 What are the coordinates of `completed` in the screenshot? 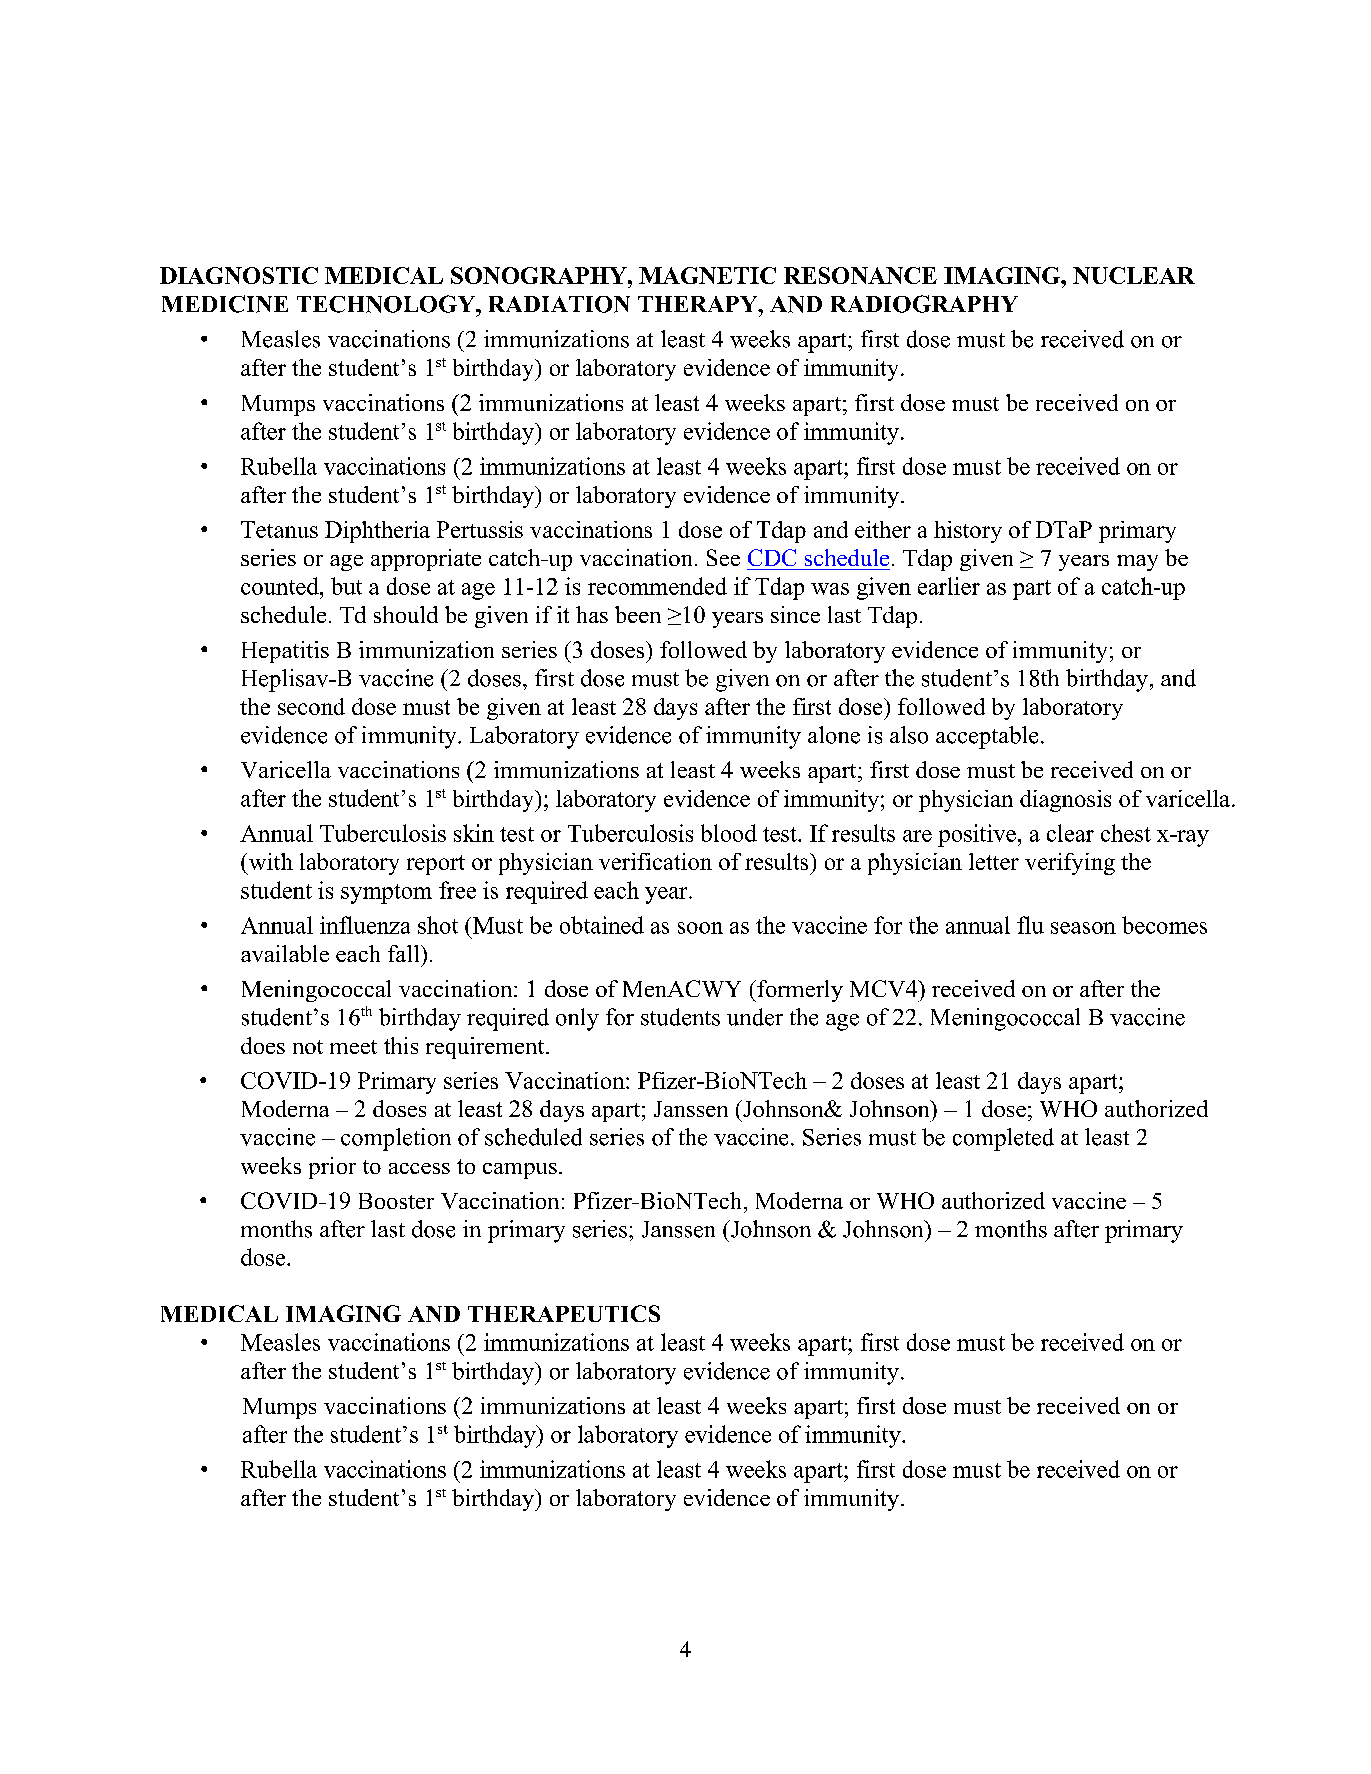 It's located at (1003, 1139).
